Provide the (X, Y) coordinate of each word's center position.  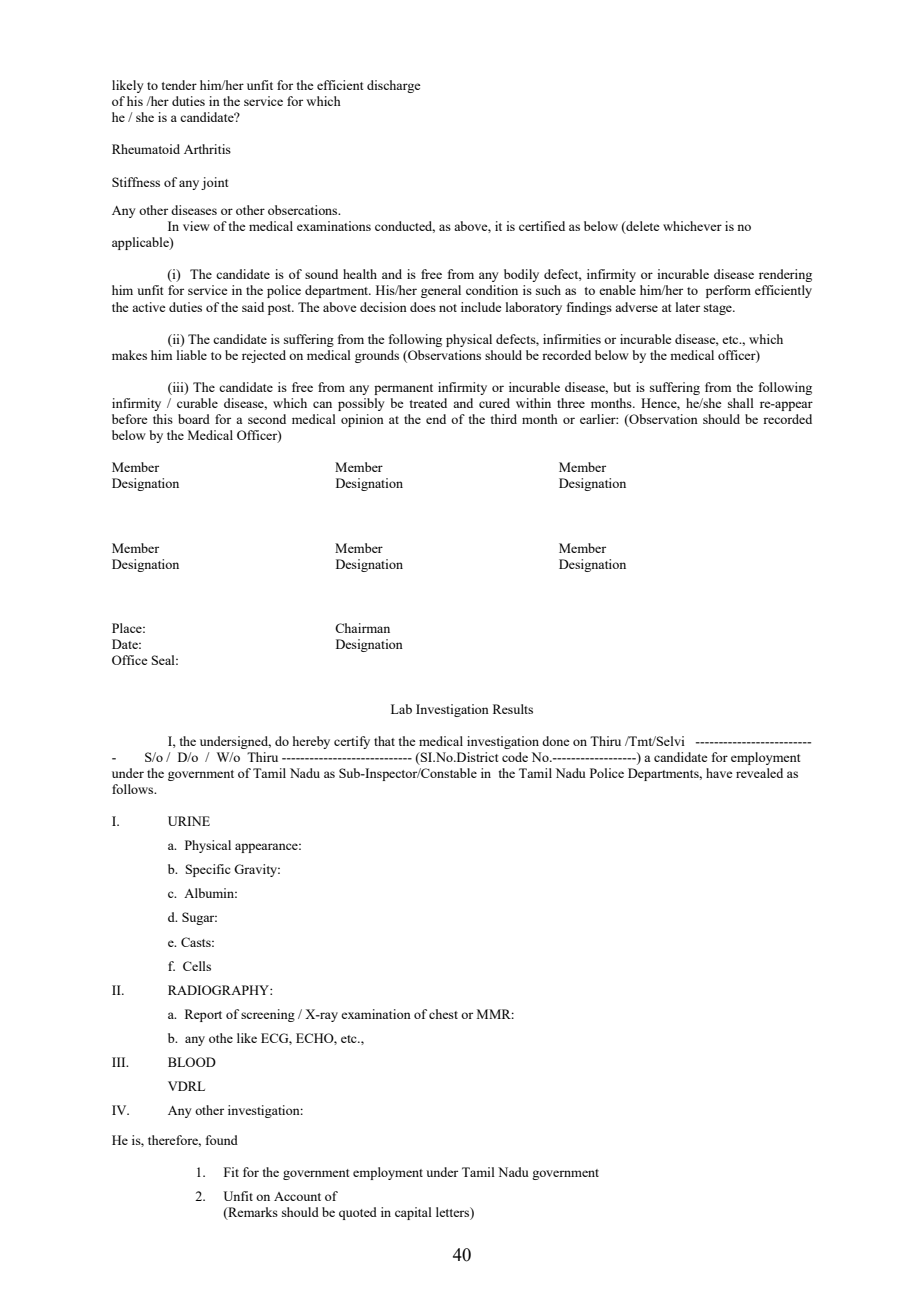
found (222, 1140)
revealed (759, 773)
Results (513, 709)
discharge (394, 86)
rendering (785, 275)
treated (428, 403)
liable (192, 355)
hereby (311, 742)
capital (413, 1213)
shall (741, 403)
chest (443, 1014)
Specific (208, 870)
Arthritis (207, 149)
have (719, 773)
